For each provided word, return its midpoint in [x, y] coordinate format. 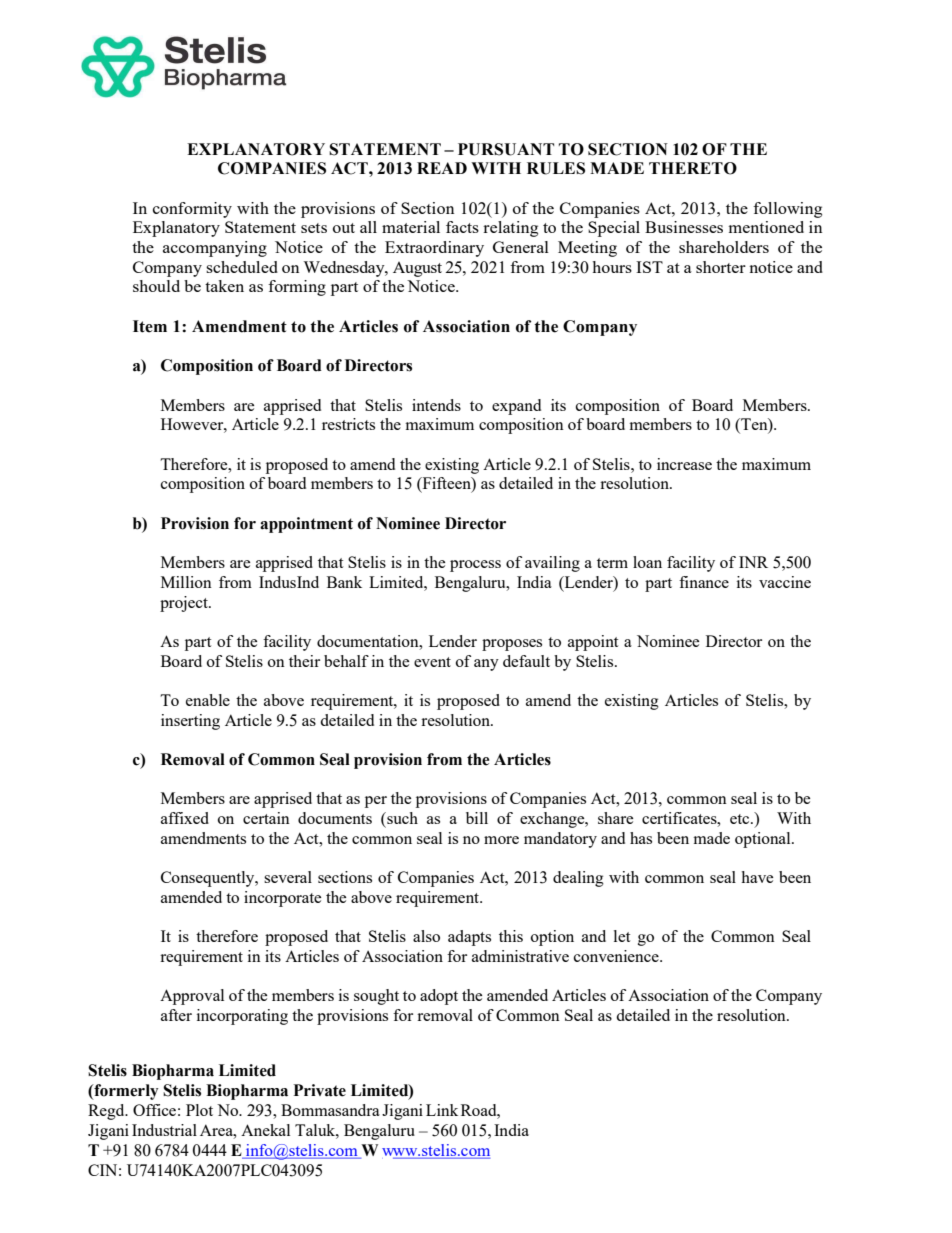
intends [436, 405]
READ [442, 168]
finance [704, 582]
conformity [192, 210]
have [757, 877]
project [185, 604]
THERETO [693, 168]
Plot [199, 1110]
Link [442, 1110]
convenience [617, 956]
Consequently [209, 879]
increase [684, 464]
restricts [348, 424]
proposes [512, 645]
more [501, 840]
